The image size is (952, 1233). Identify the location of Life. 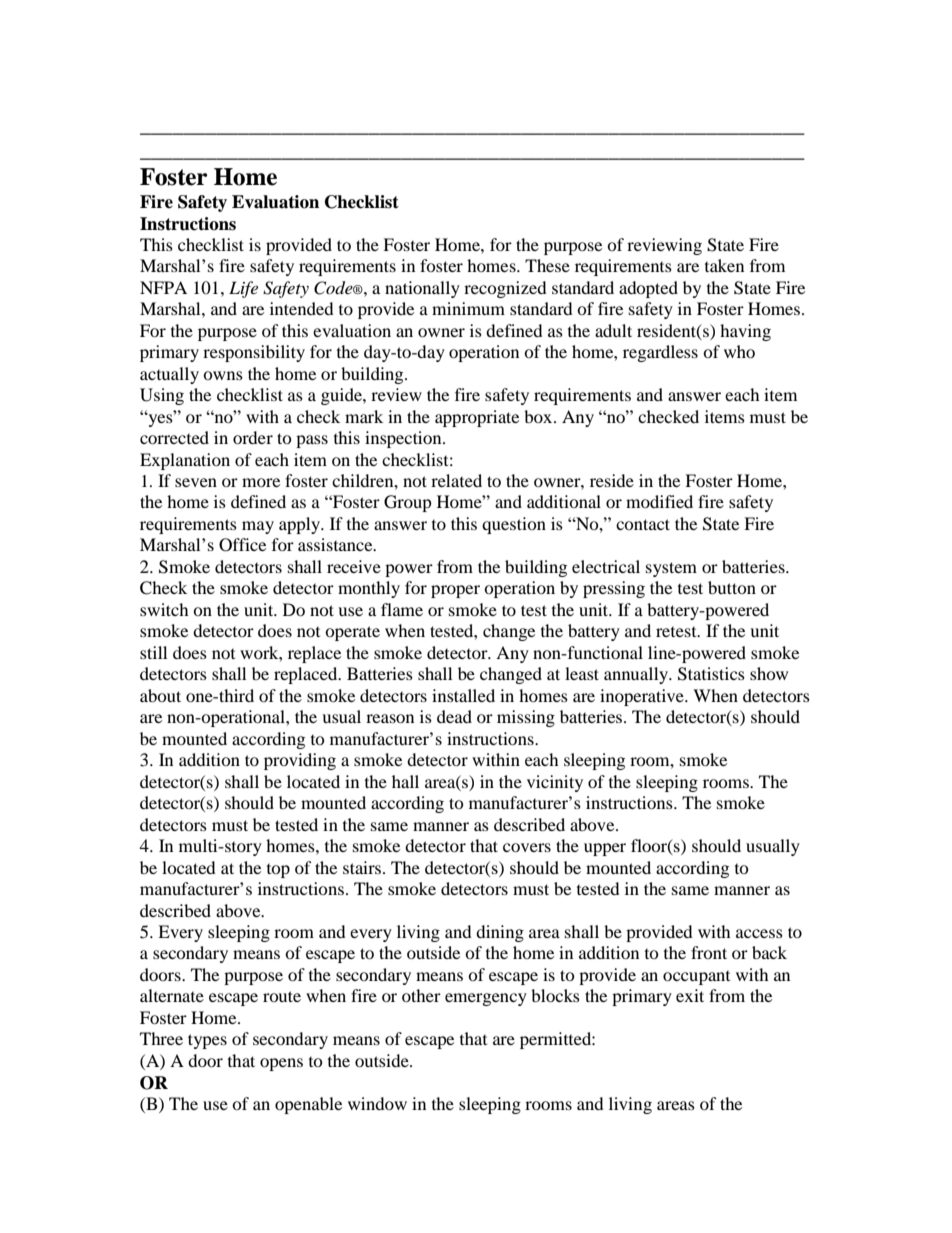
(243, 289).
